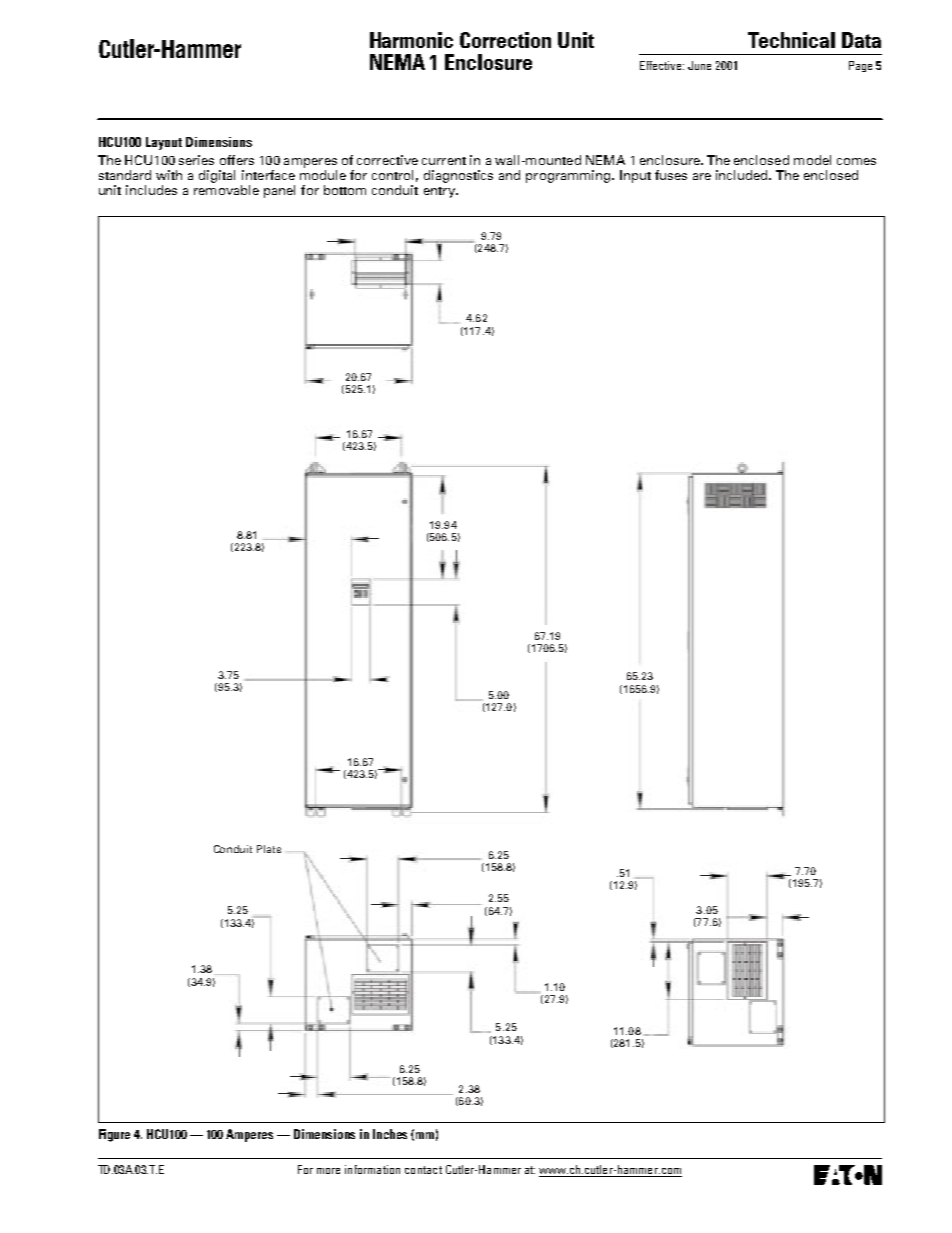  I want to click on Figure, so click(114, 1135).
